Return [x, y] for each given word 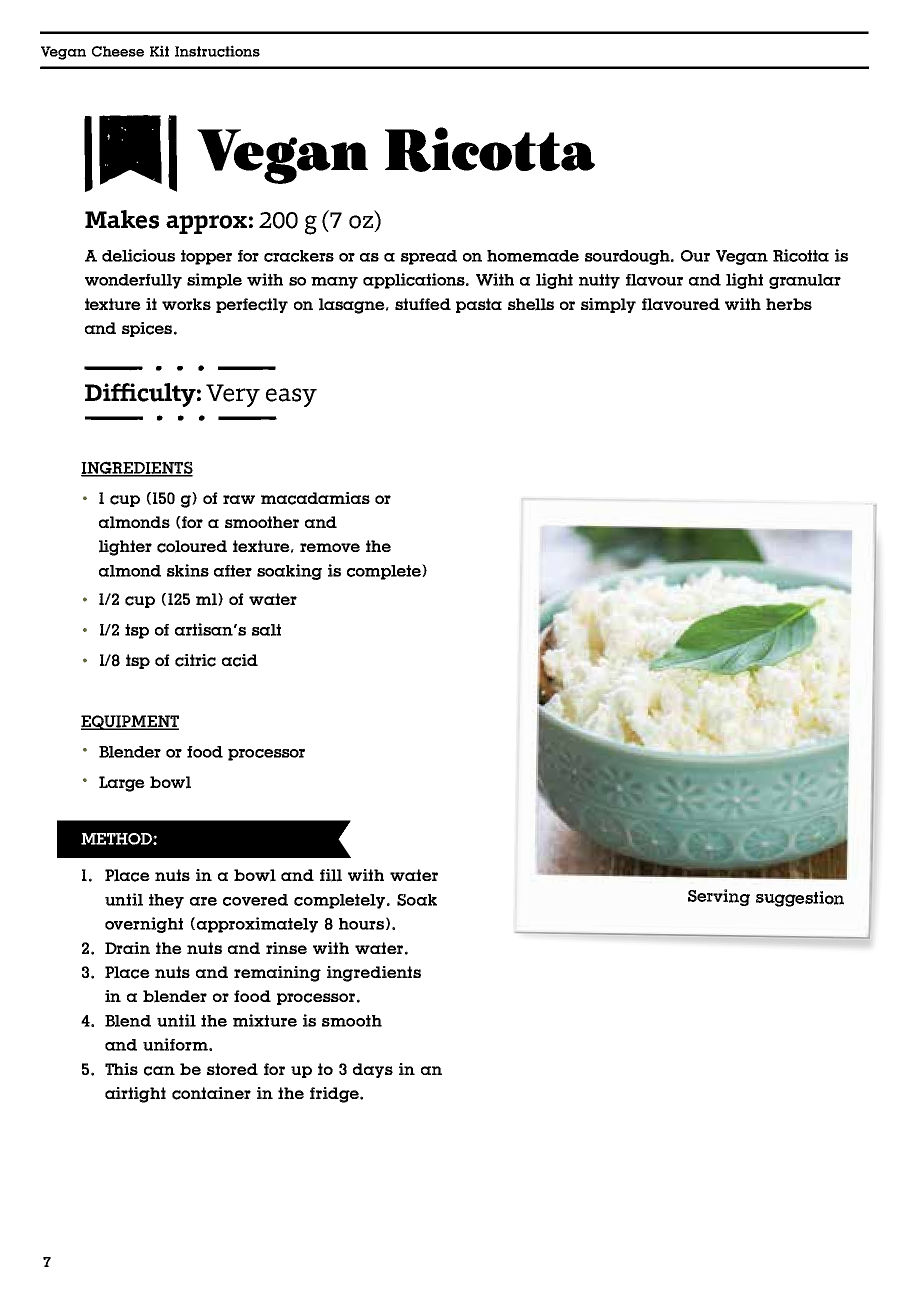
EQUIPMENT [130, 722]
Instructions [217, 51]
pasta [479, 305]
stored [232, 1069]
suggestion [800, 899]
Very [233, 395]
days [373, 1070]
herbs [789, 304]
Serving [719, 897]
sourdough [628, 257]
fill [331, 875]
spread [429, 257]
